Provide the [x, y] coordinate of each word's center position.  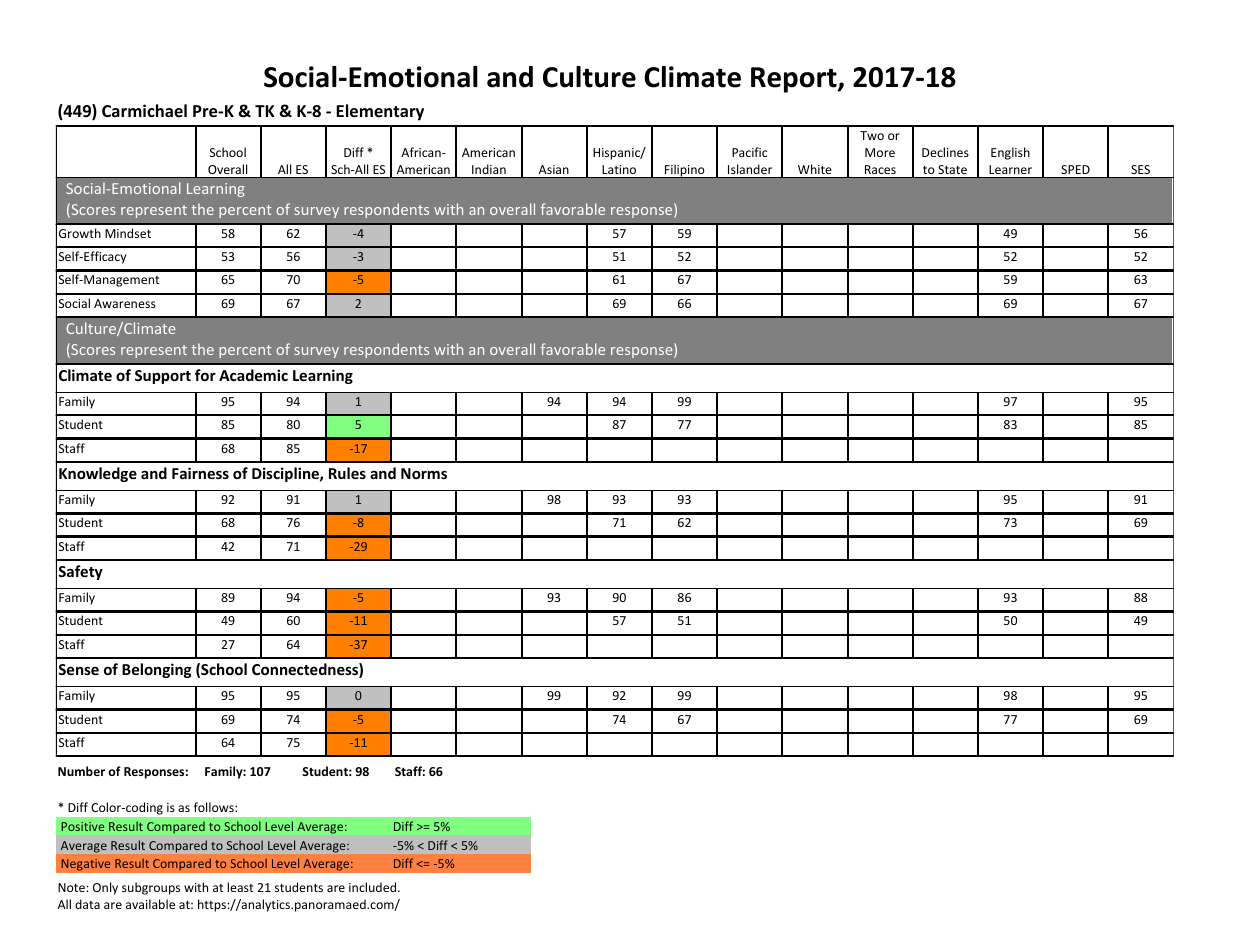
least [240, 887]
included [374, 887]
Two [872, 135]
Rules [347, 473]
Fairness [200, 473]
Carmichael [144, 110]
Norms [424, 473]
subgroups [151, 888]
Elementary [380, 112]
